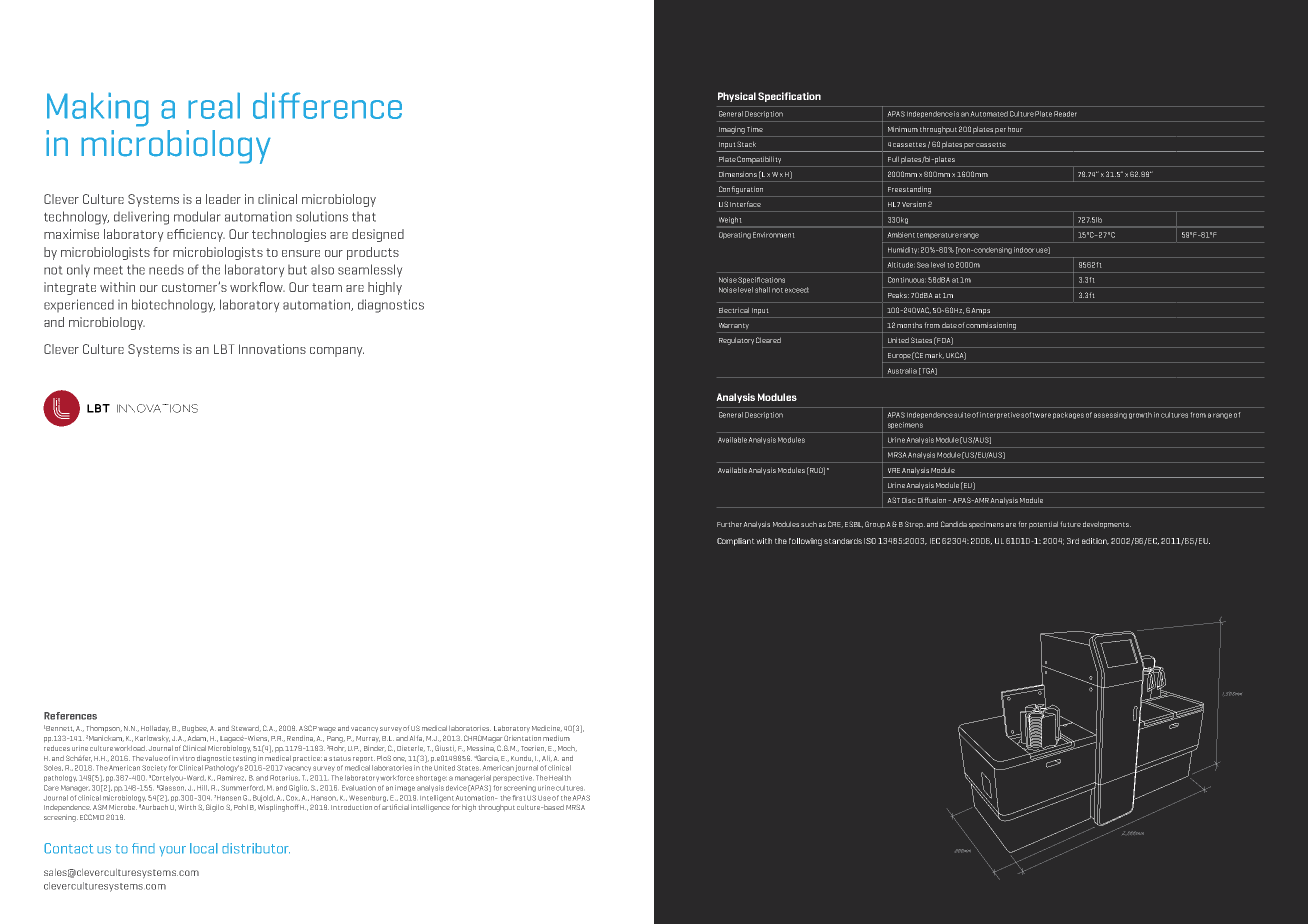 This screenshot has width=1308, height=924. Describe the element at coordinates (736, 542) in the screenshot. I see `Compliant` at that location.
